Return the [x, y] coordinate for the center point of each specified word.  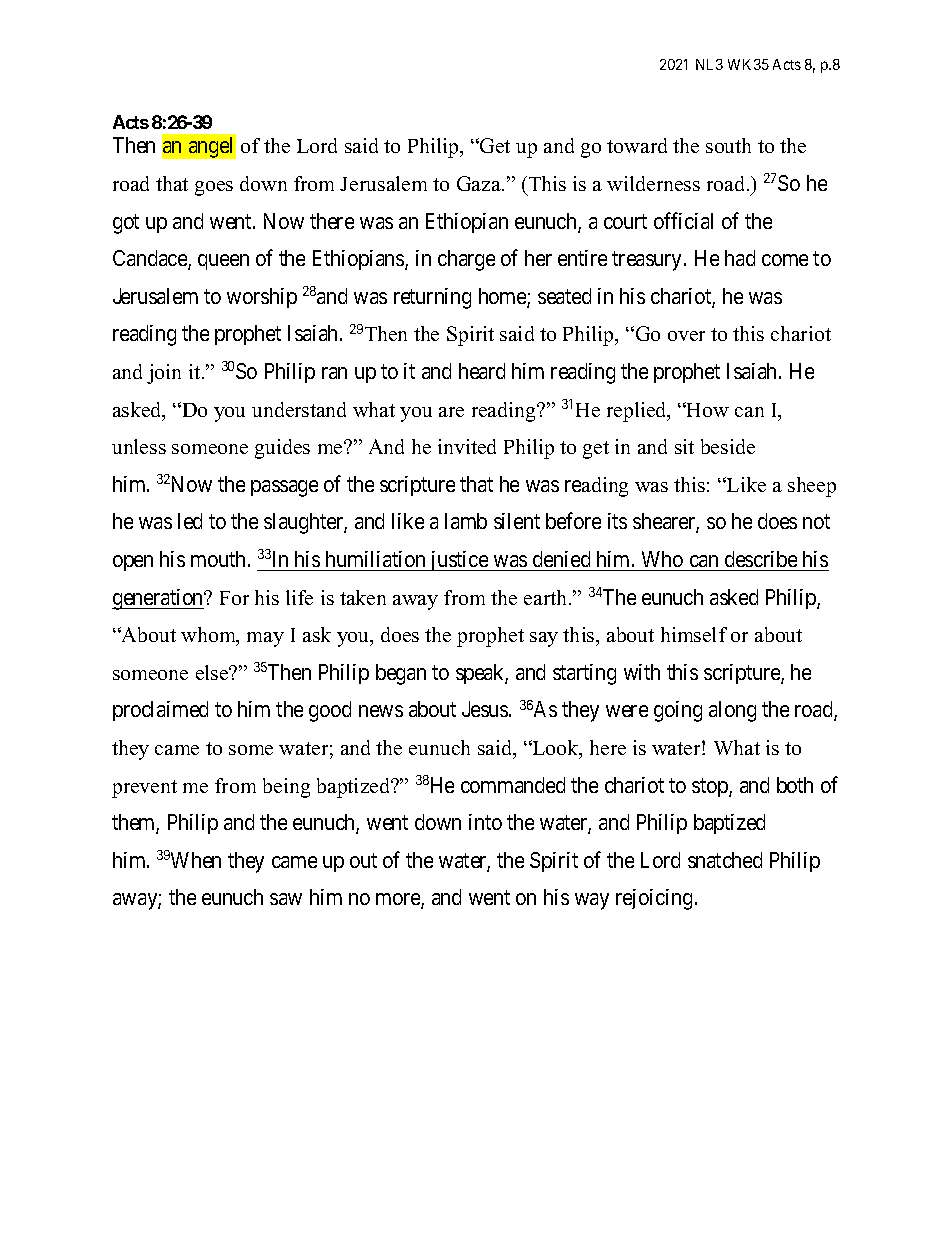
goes [214, 188]
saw [286, 899]
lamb [466, 521]
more [399, 901]
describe [761, 559]
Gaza [480, 183]
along [732, 711]
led [190, 521]
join [164, 374]
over [686, 336]
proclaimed [160, 711]
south [728, 145]
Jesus [485, 709]
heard [482, 371]
